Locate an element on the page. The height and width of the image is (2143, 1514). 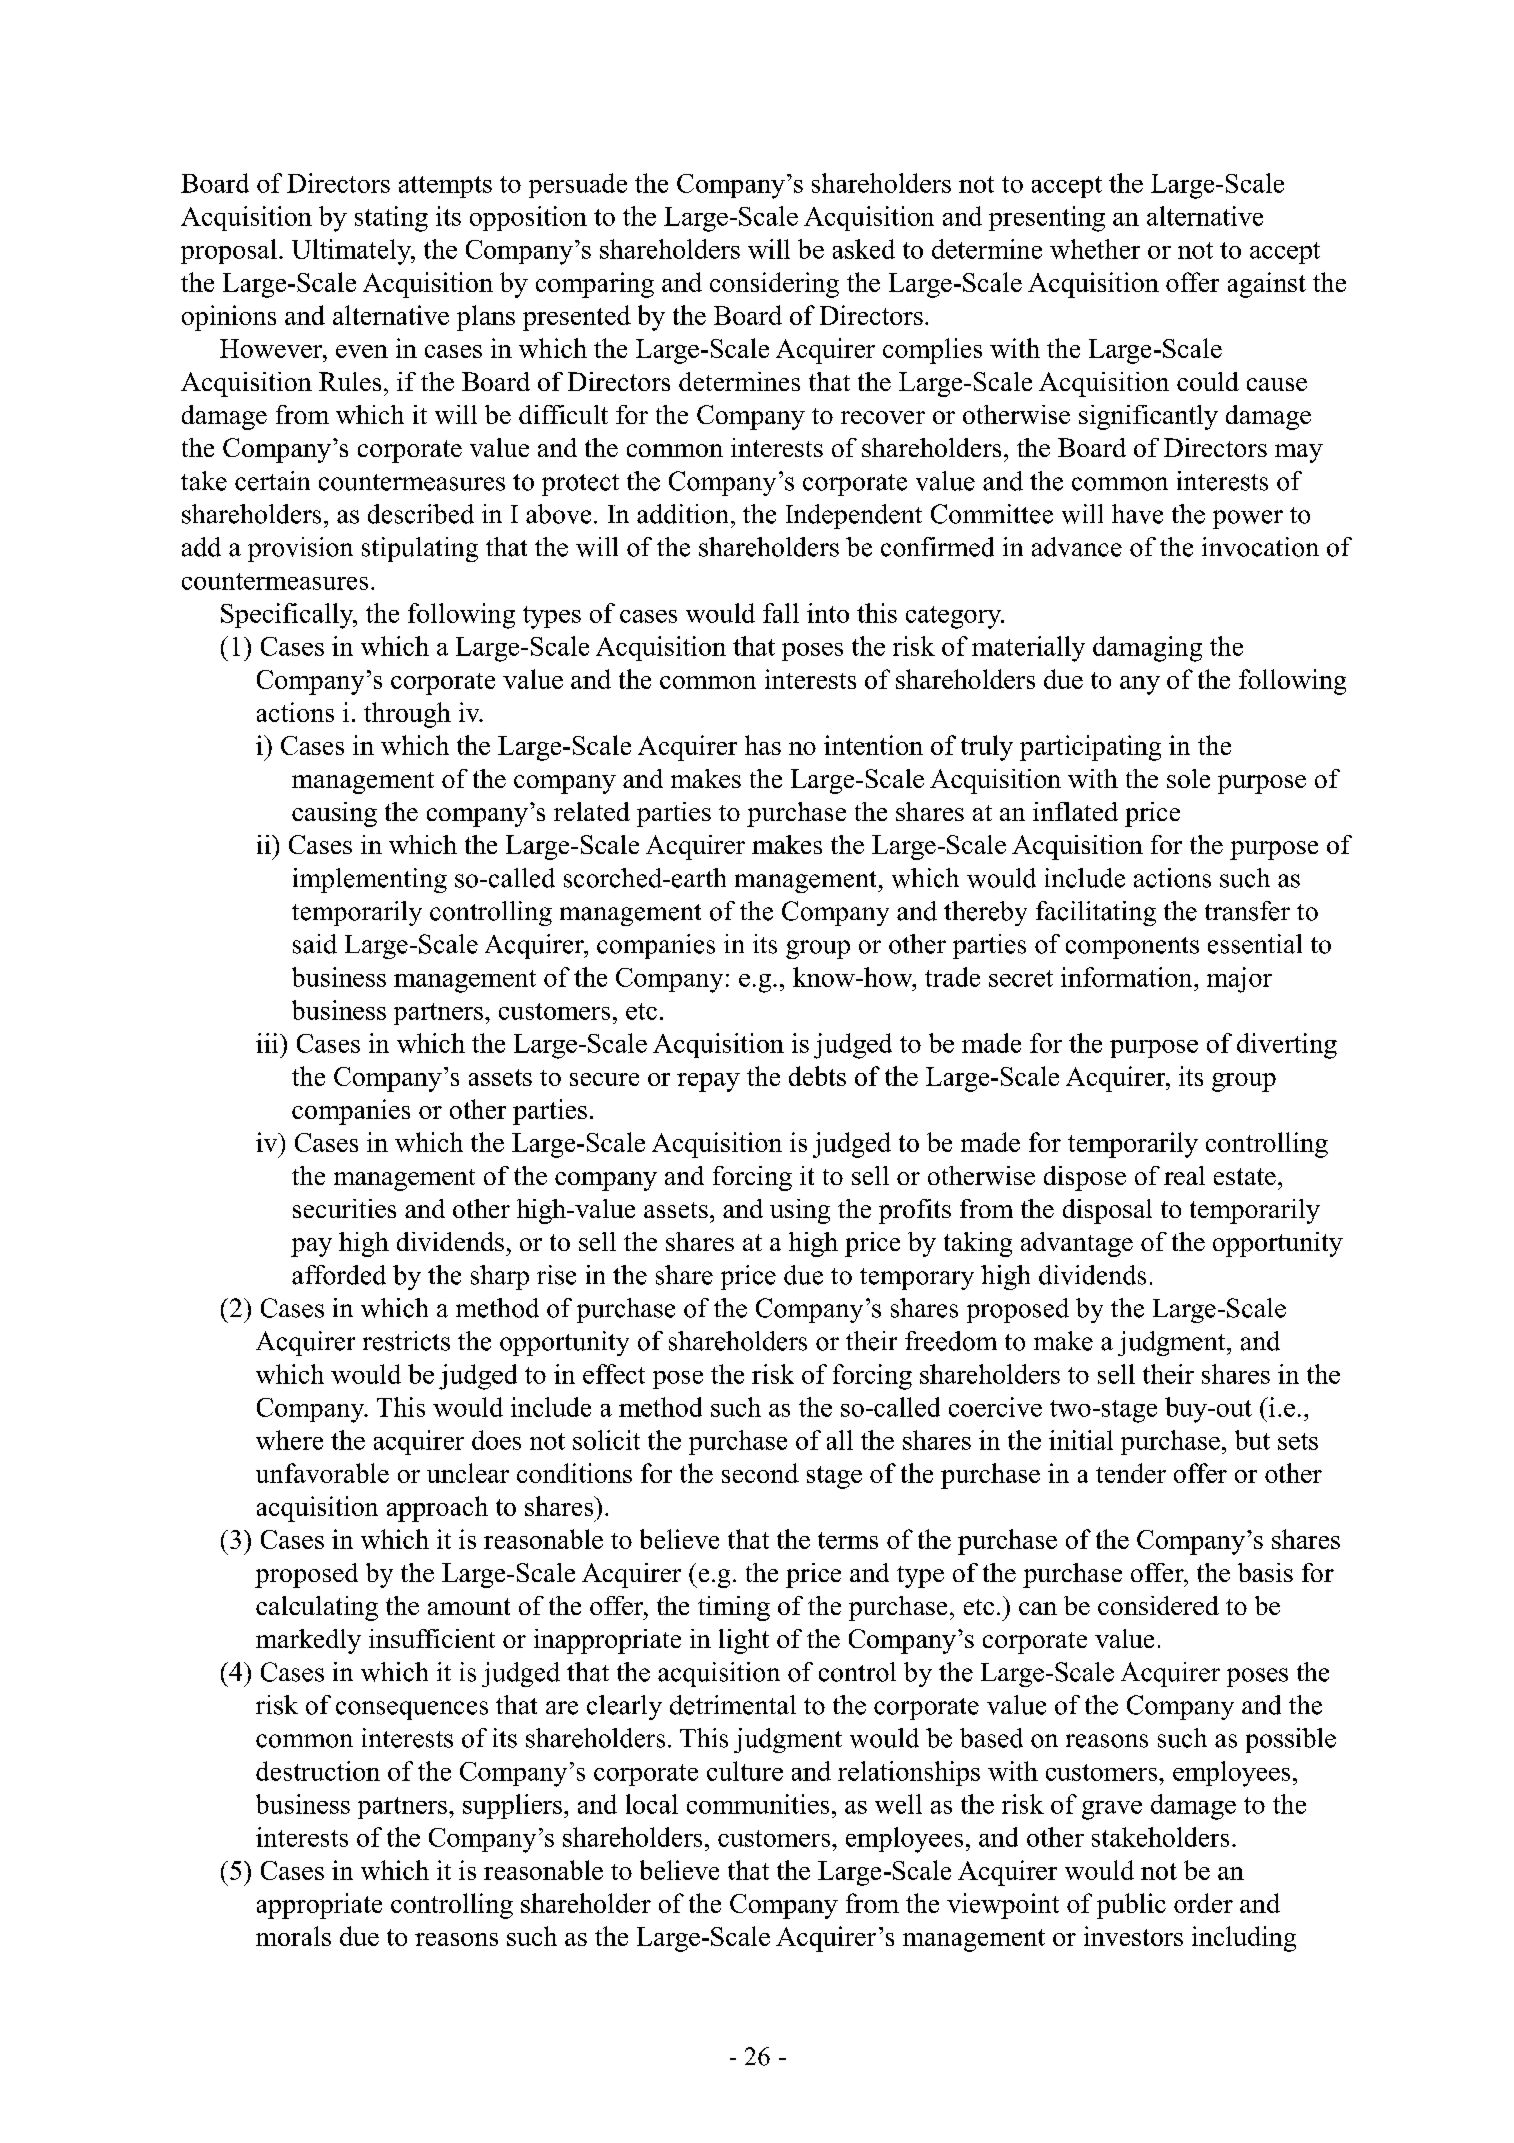
debts is located at coordinates (817, 1076).
